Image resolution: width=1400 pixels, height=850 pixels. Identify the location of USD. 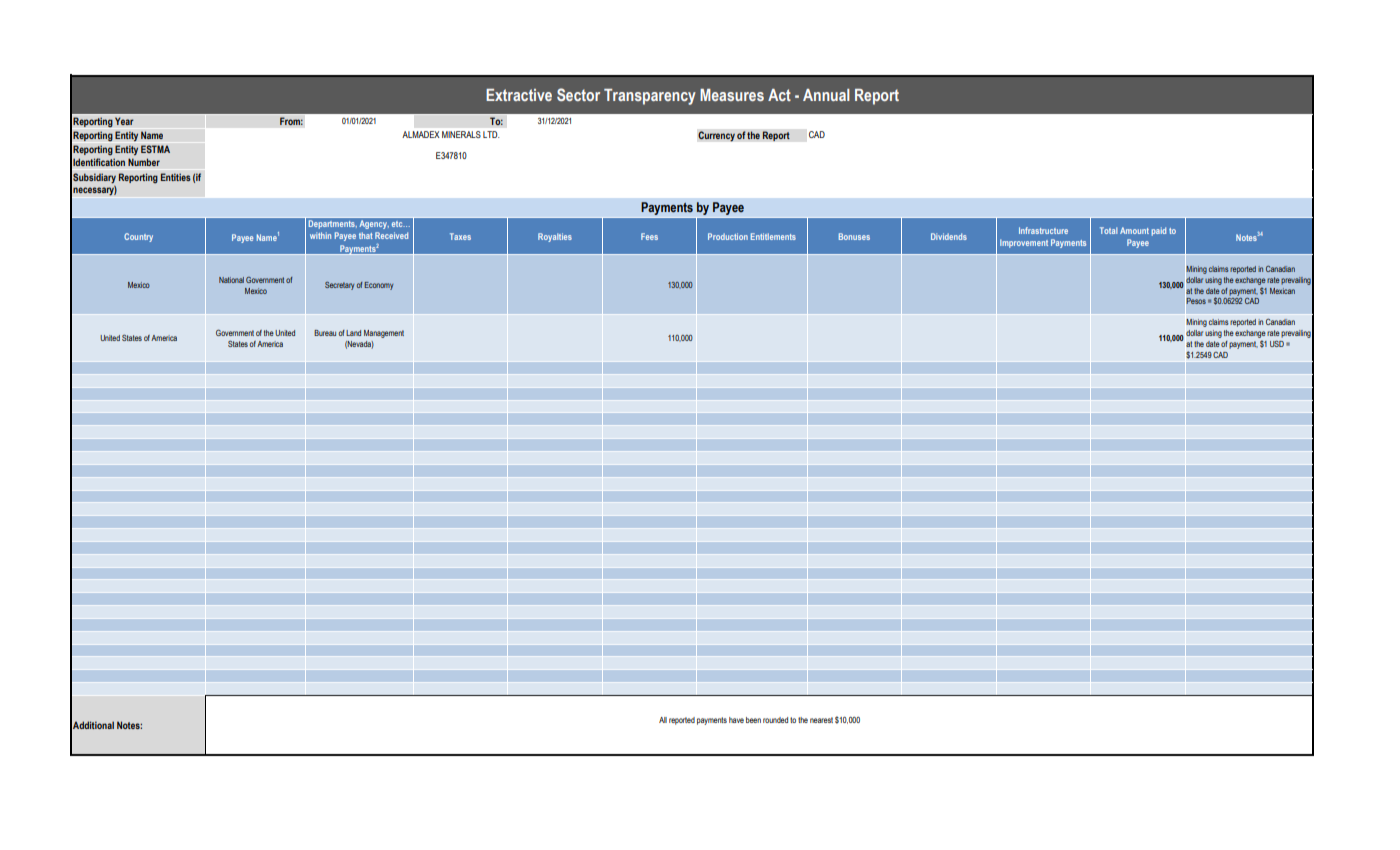
(1277, 344).
